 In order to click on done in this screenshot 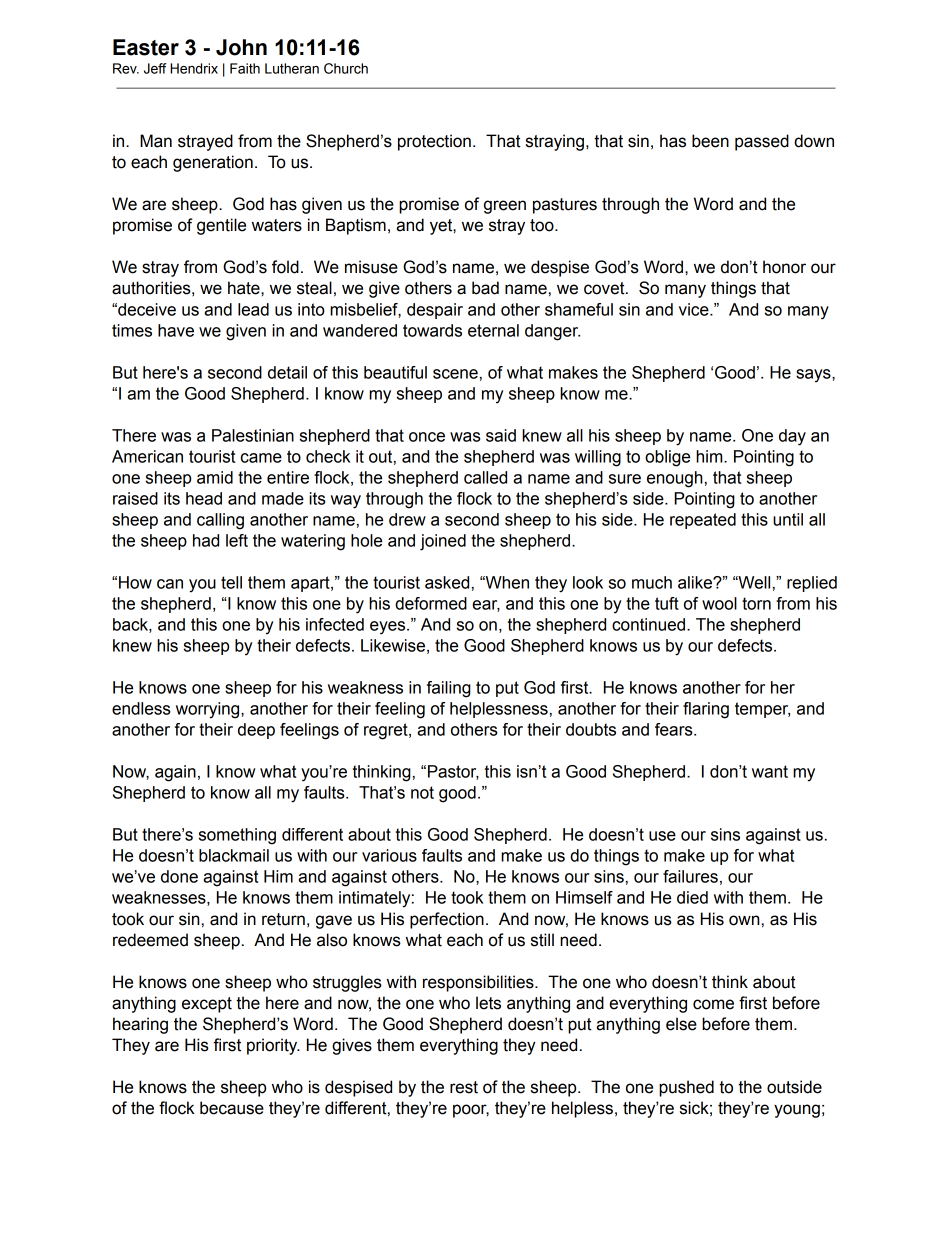, I will do `click(179, 876)`.
